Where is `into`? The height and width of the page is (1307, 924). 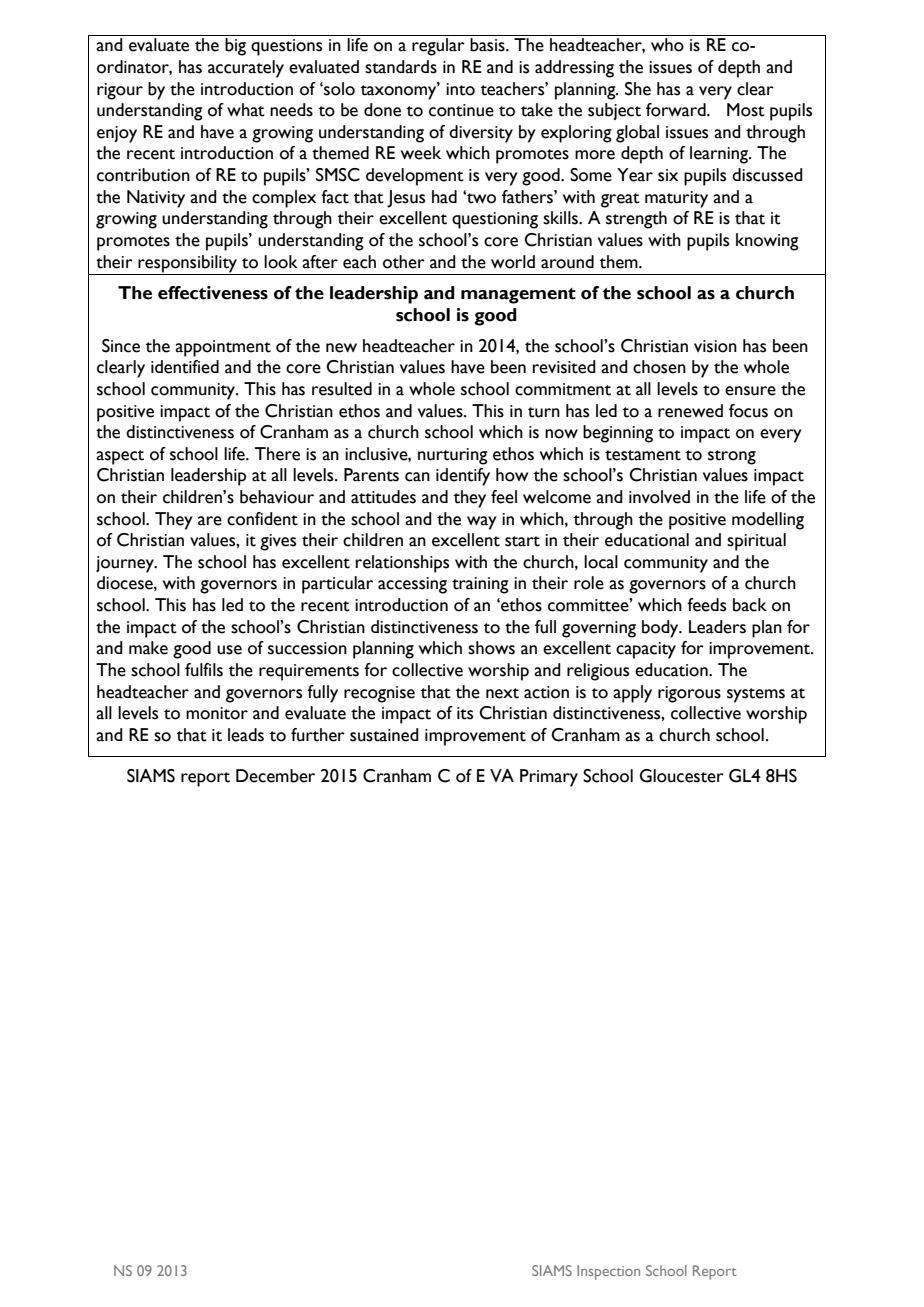 into is located at coordinates (460, 89).
